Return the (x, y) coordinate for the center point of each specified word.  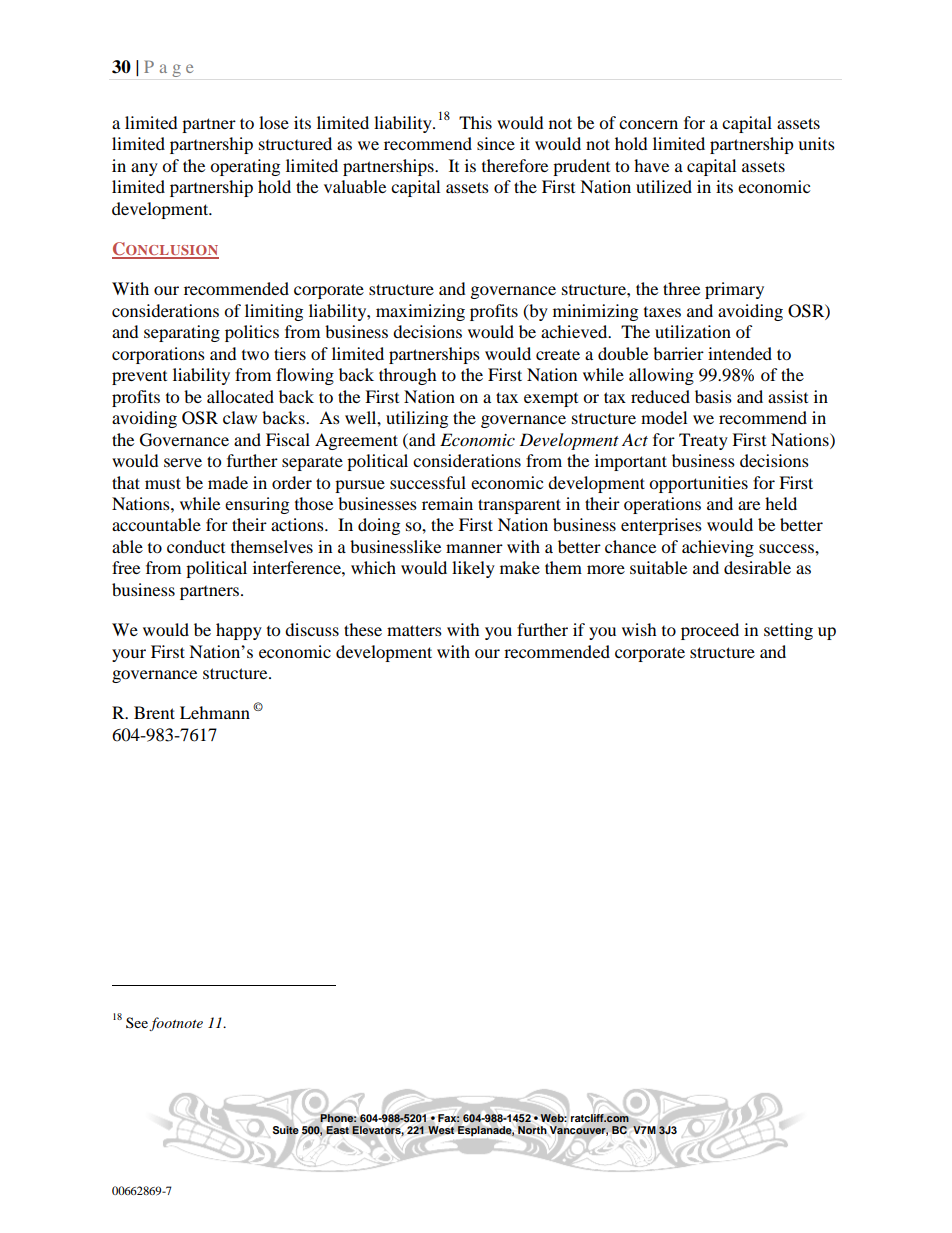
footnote (176, 1024)
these (363, 629)
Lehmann (215, 712)
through (408, 376)
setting (788, 631)
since (496, 143)
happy (239, 631)
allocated (240, 396)
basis (713, 396)
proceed (710, 631)
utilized (664, 186)
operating (245, 167)
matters (414, 630)
